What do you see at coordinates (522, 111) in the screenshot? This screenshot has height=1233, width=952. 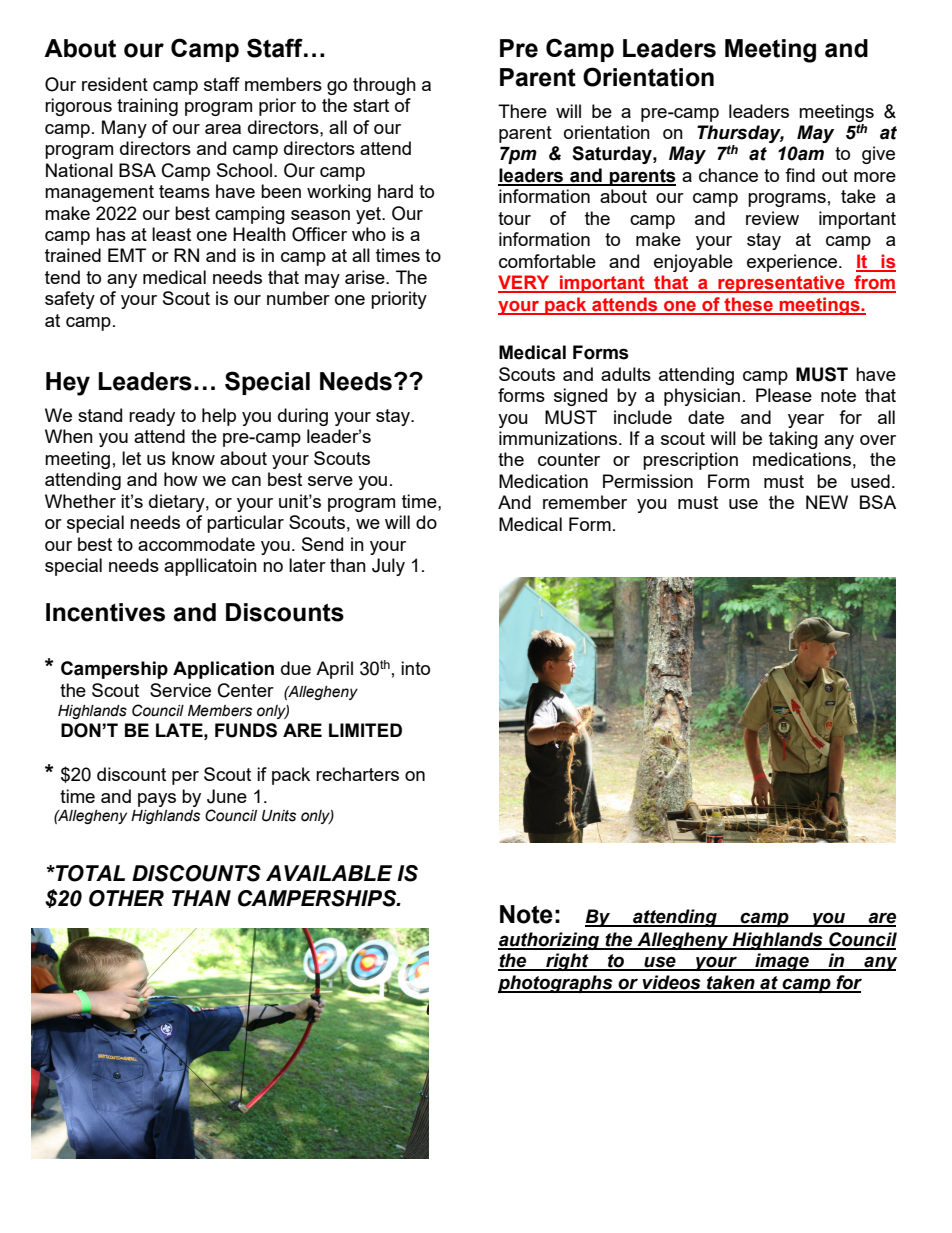 I see `There` at bounding box center [522, 111].
